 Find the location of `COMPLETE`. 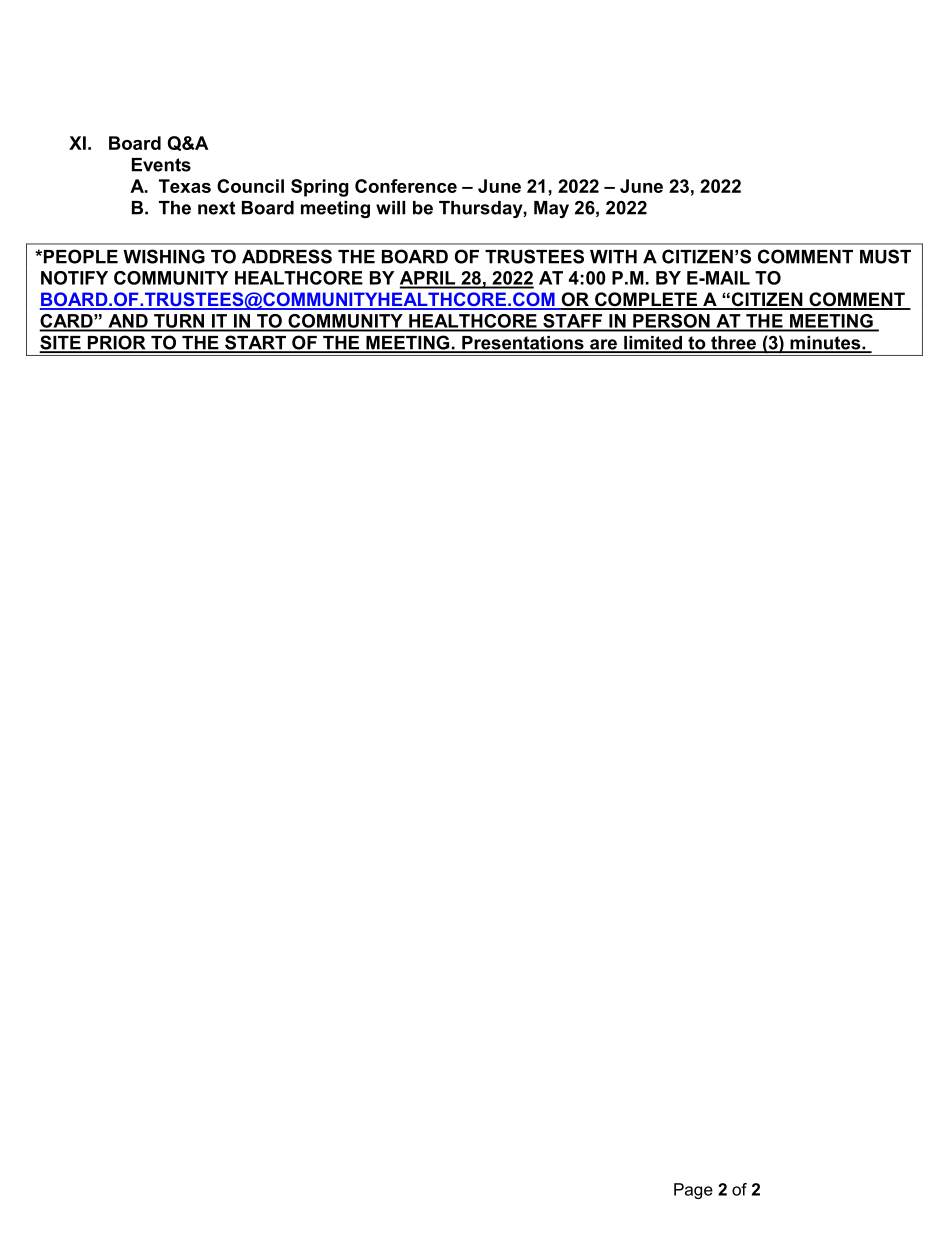

COMPLETE is located at coordinates (646, 300).
